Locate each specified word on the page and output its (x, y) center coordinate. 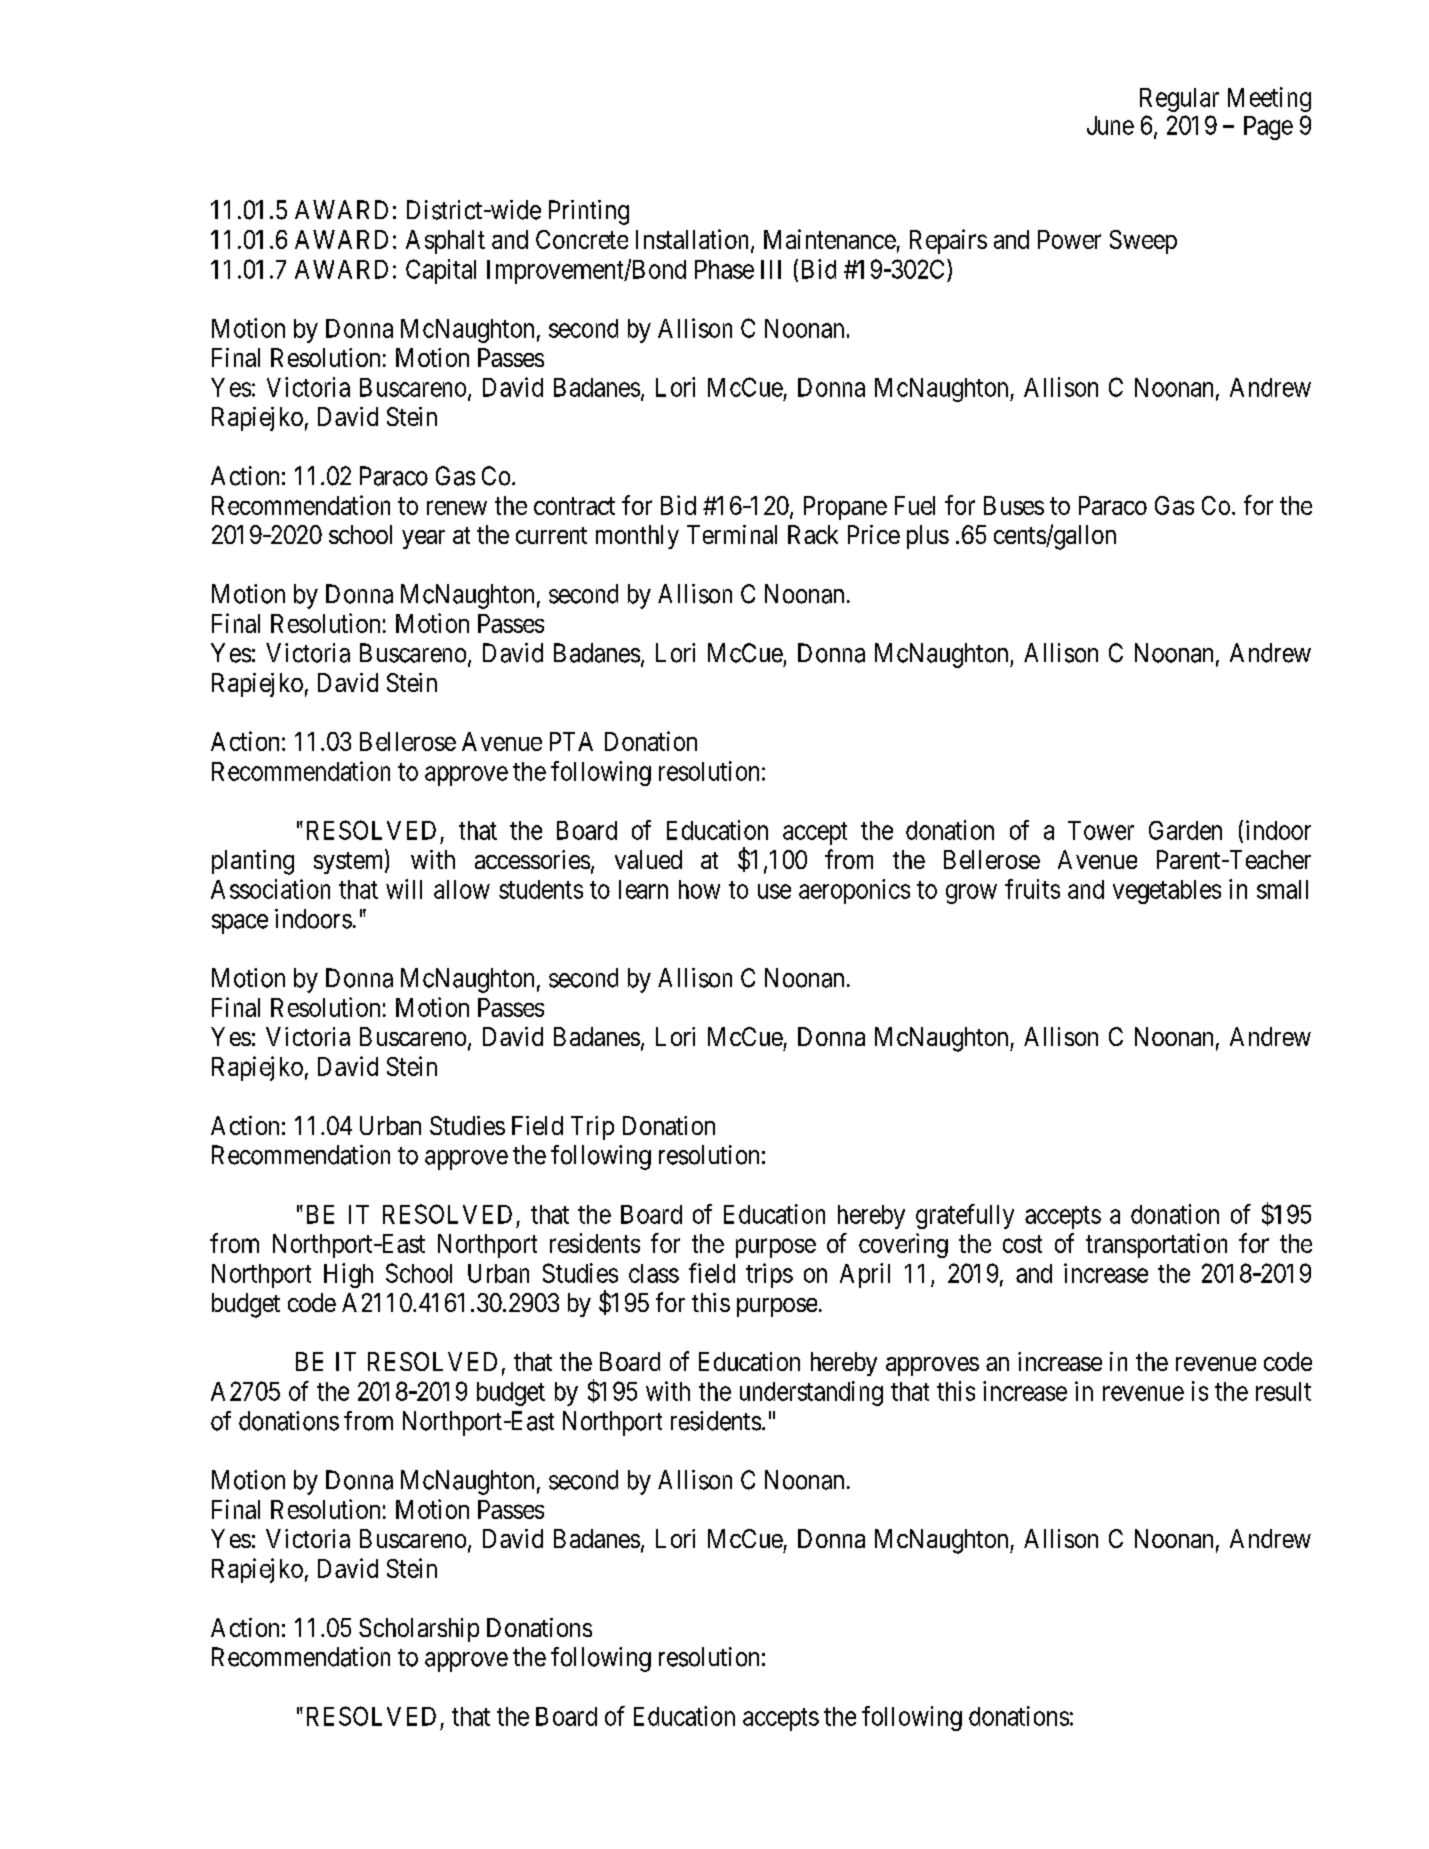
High (348, 1275)
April (865, 1275)
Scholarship (419, 1630)
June (1110, 125)
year (423, 539)
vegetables (1167, 892)
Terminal (732, 534)
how (699, 889)
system (350, 863)
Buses (1014, 505)
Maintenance (830, 239)
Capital (441, 271)
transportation (1156, 1245)
